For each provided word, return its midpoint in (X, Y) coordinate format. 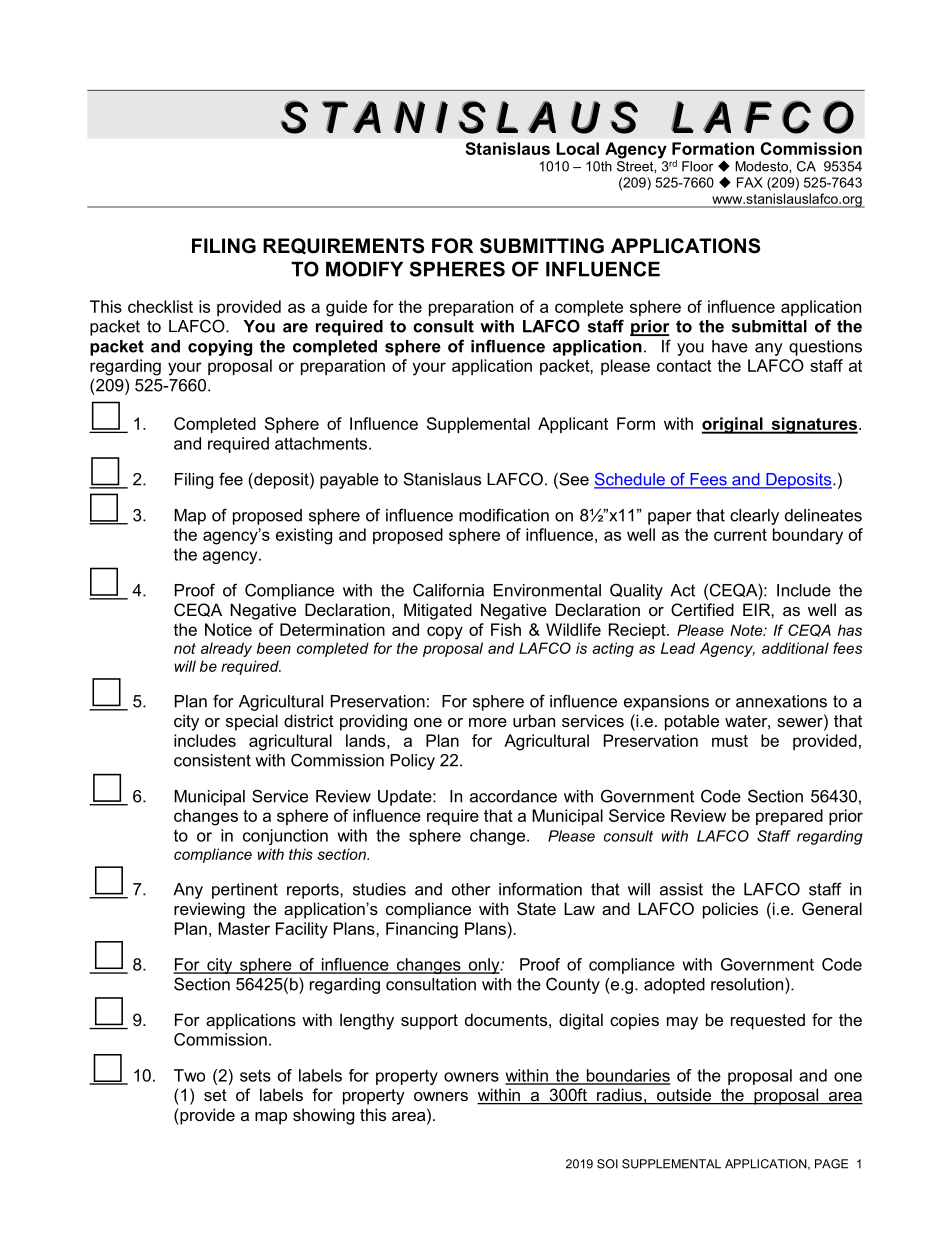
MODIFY (364, 269)
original (733, 425)
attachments (321, 443)
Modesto (762, 166)
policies (730, 910)
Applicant (573, 425)
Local (578, 148)
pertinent (245, 891)
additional (795, 648)
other (471, 889)
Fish (506, 629)
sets (255, 1076)
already (226, 649)
